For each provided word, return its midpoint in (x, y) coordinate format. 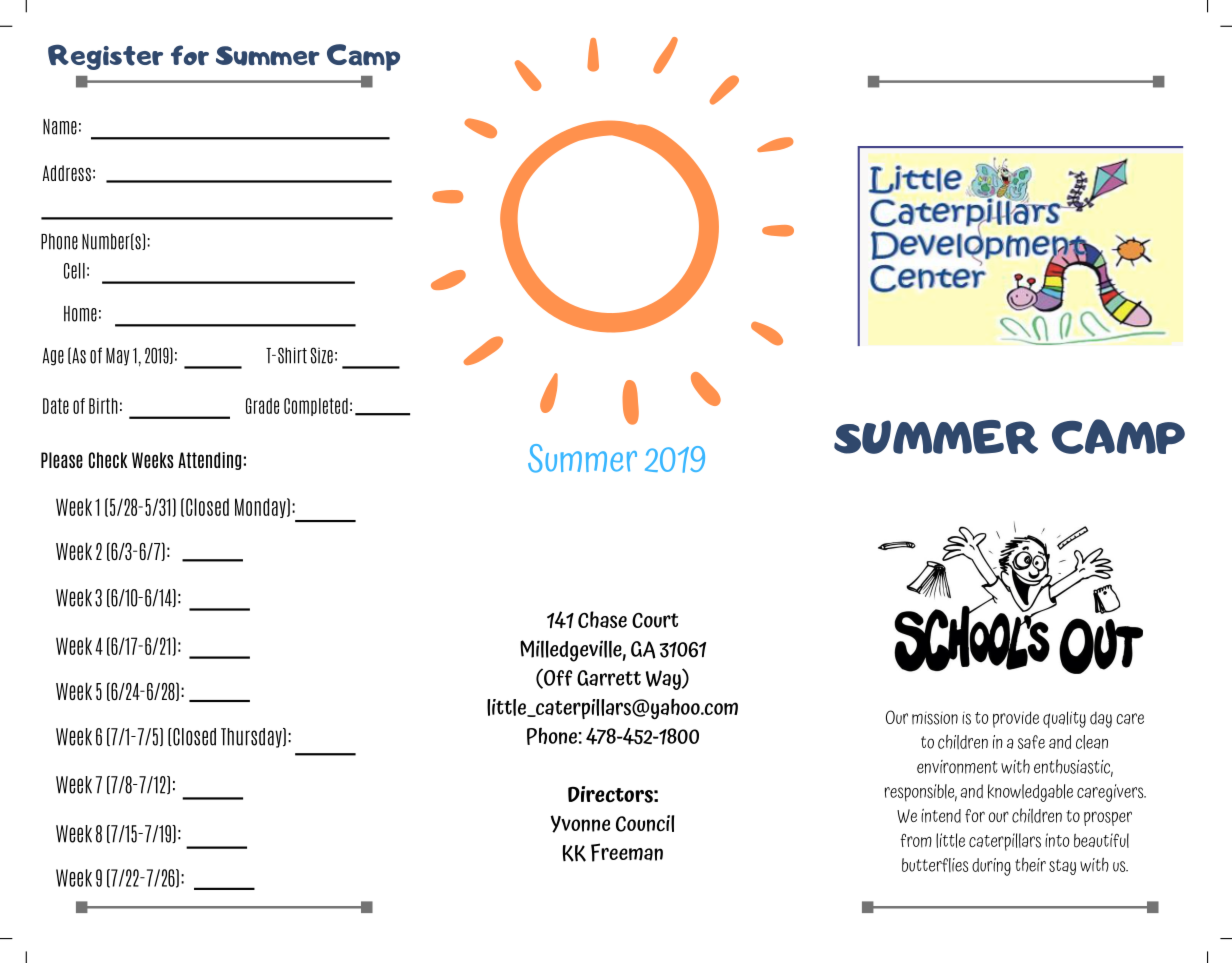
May (117, 357)
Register (105, 57)
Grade (262, 406)
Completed (316, 407)
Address (67, 173)
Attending (209, 461)
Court (655, 620)
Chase (602, 619)
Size (322, 355)
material (120, 788)
